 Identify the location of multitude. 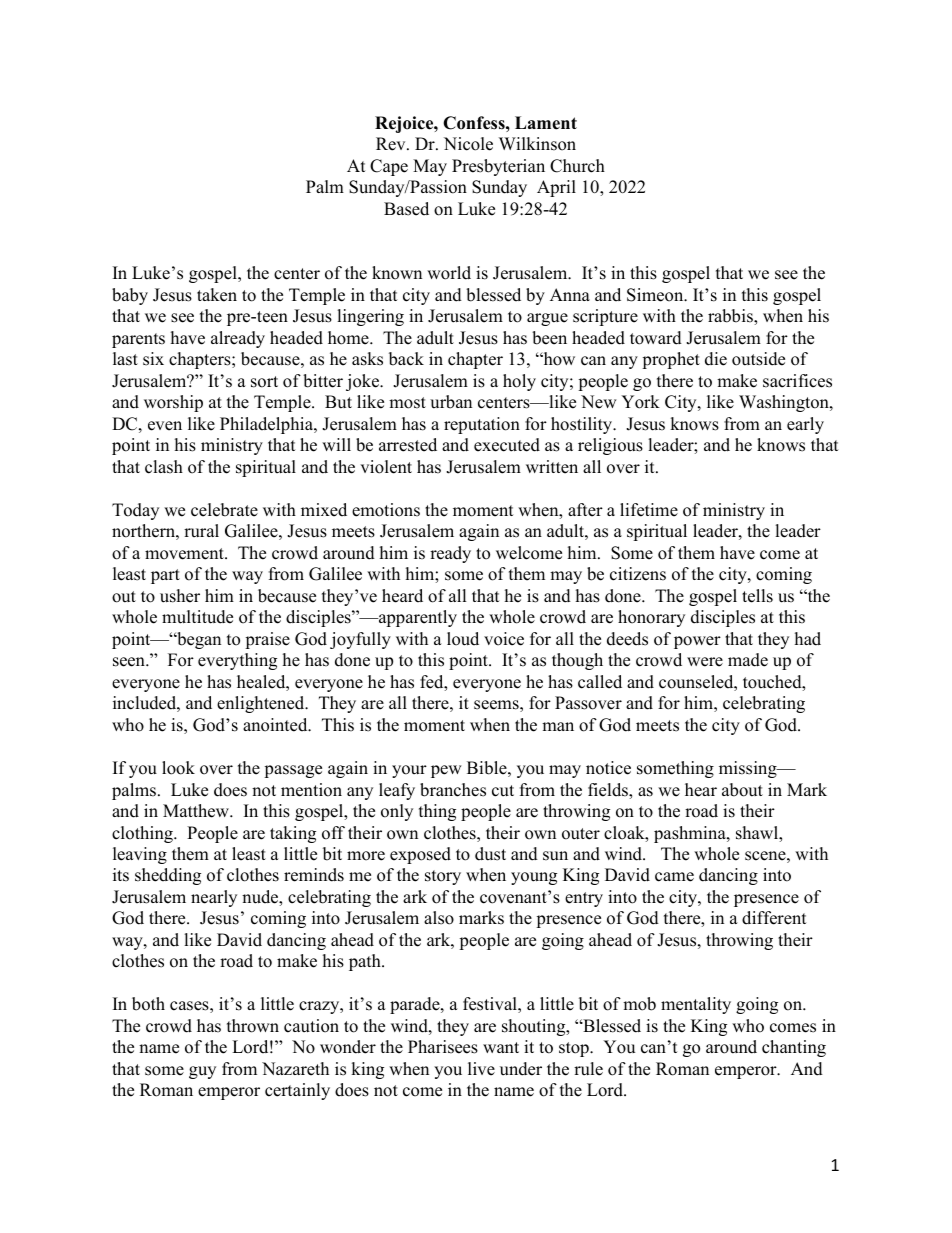
(197, 617).
